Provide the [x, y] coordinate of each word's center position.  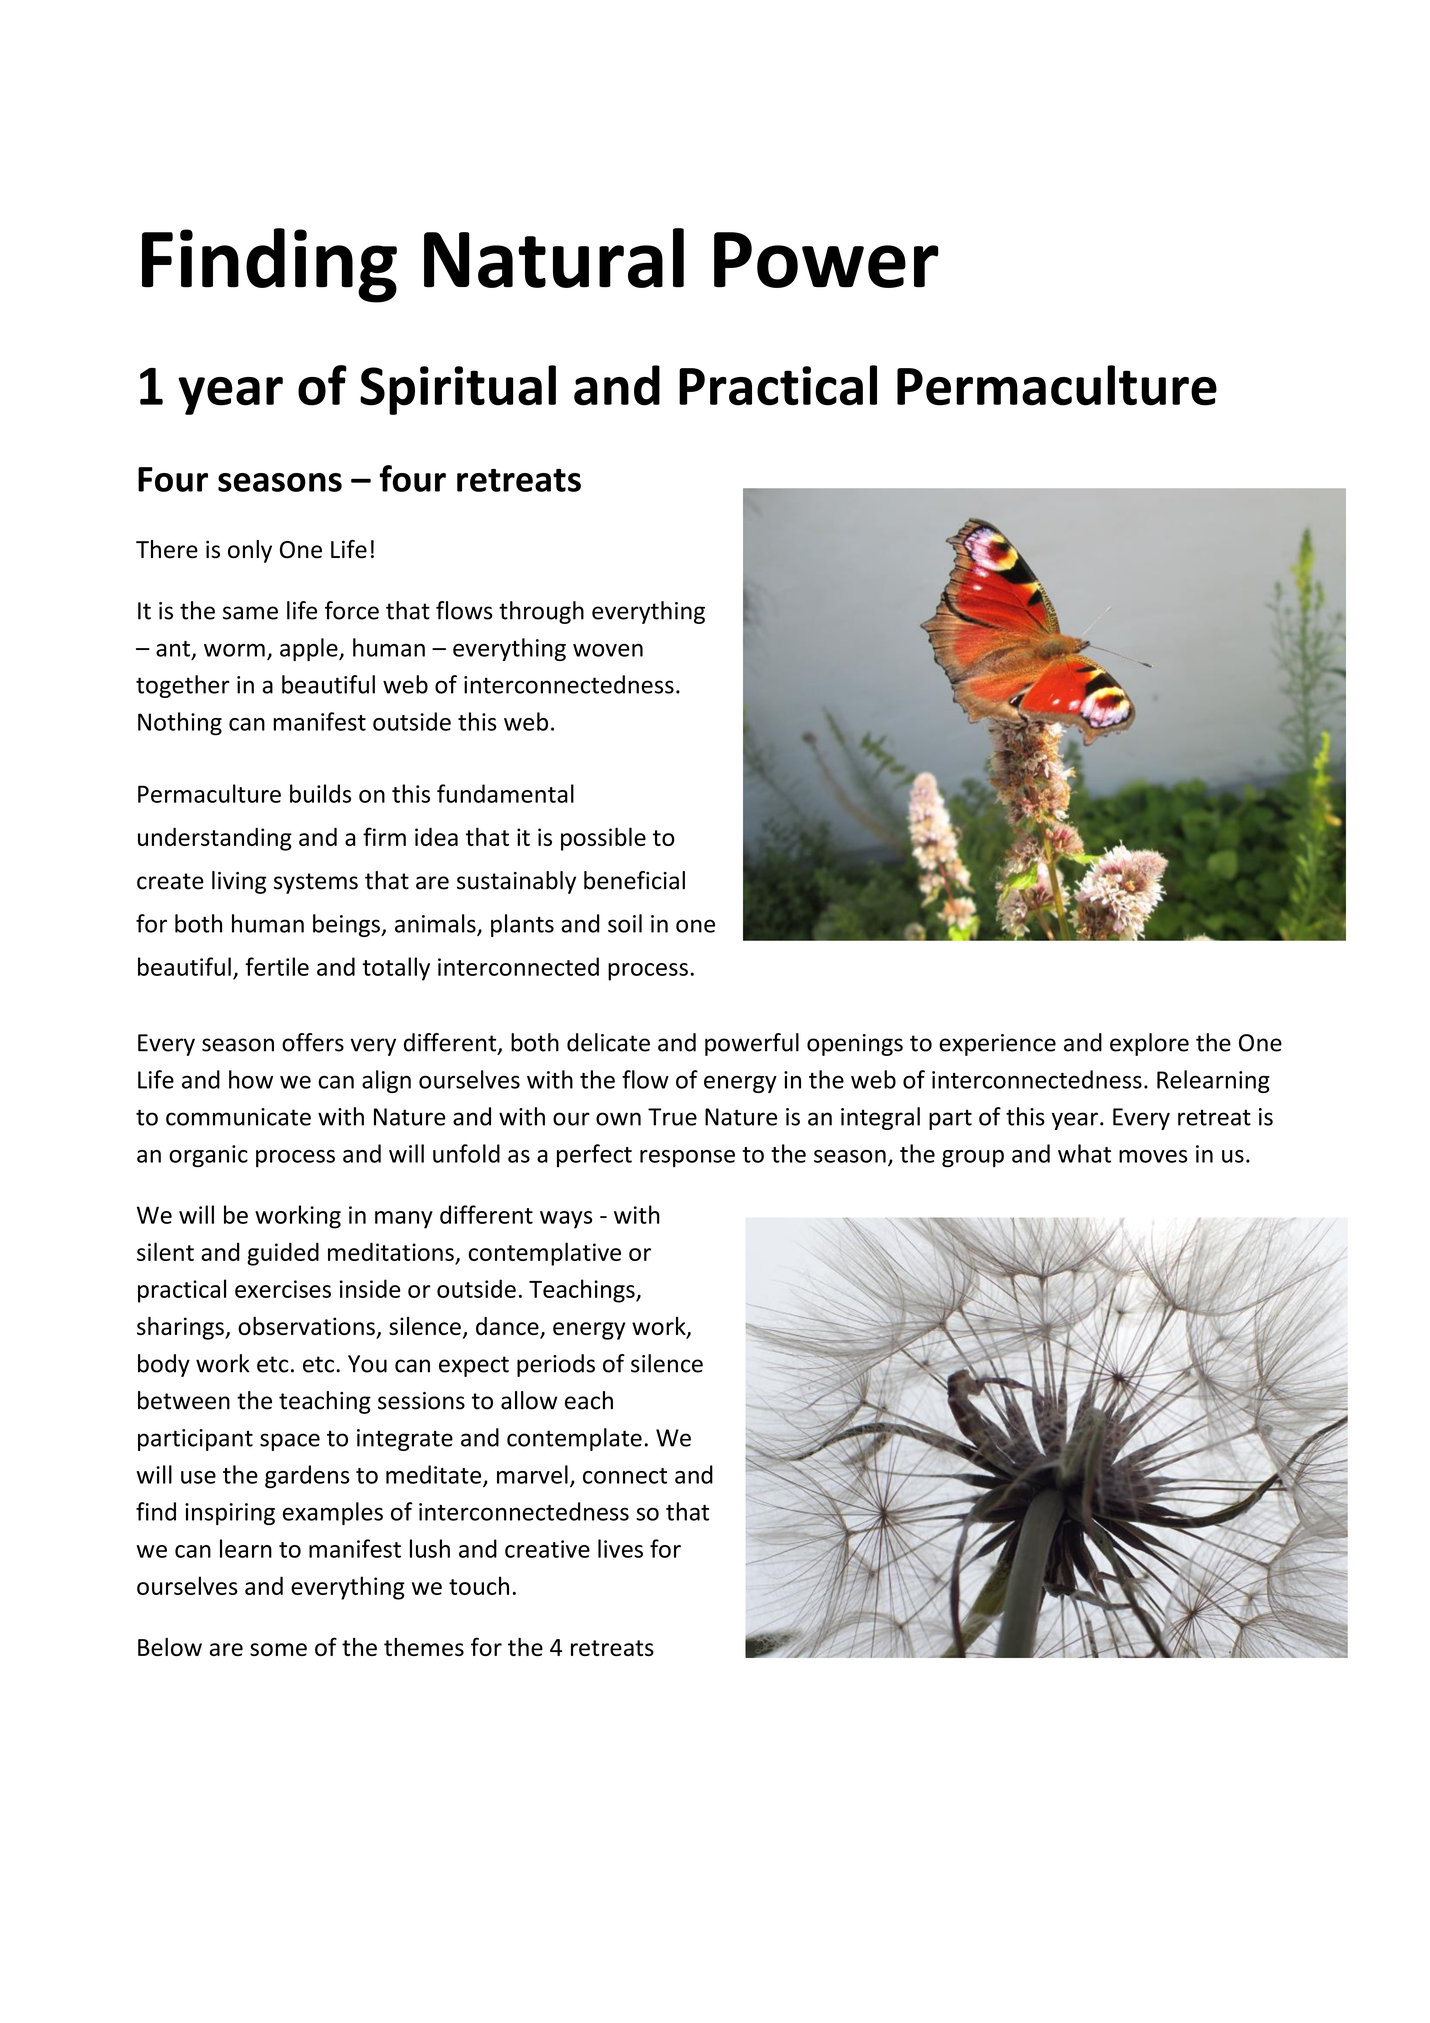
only [250, 551]
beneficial [634, 880]
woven [608, 650]
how [251, 1079]
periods [556, 1365]
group [973, 1159]
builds [320, 793]
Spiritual [458, 390]
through [541, 612]
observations [306, 1326]
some [278, 1649]
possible [603, 839]
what [1084, 1153]
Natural [554, 258]
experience [997, 1045]
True [672, 1117]
